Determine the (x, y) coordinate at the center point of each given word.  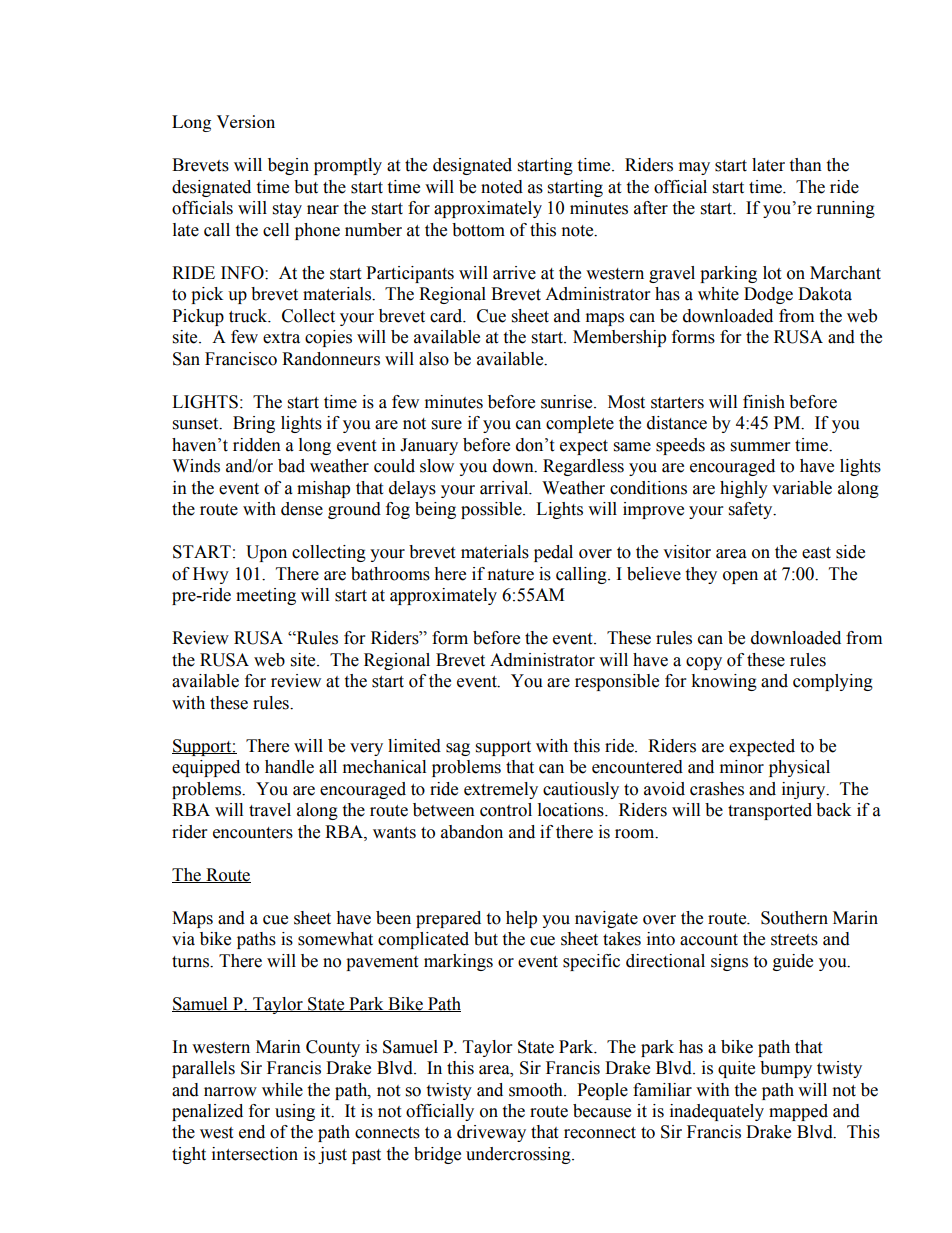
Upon (266, 553)
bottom (478, 230)
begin (288, 166)
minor (742, 767)
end (252, 1132)
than (805, 165)
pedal (553, 553)
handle (289, 767)
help (521, 919)
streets (794, 940)
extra (281, 338)
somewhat (335, 939)
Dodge (768, 295)
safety (752, 510)
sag (458, 749)
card (447, 316)
